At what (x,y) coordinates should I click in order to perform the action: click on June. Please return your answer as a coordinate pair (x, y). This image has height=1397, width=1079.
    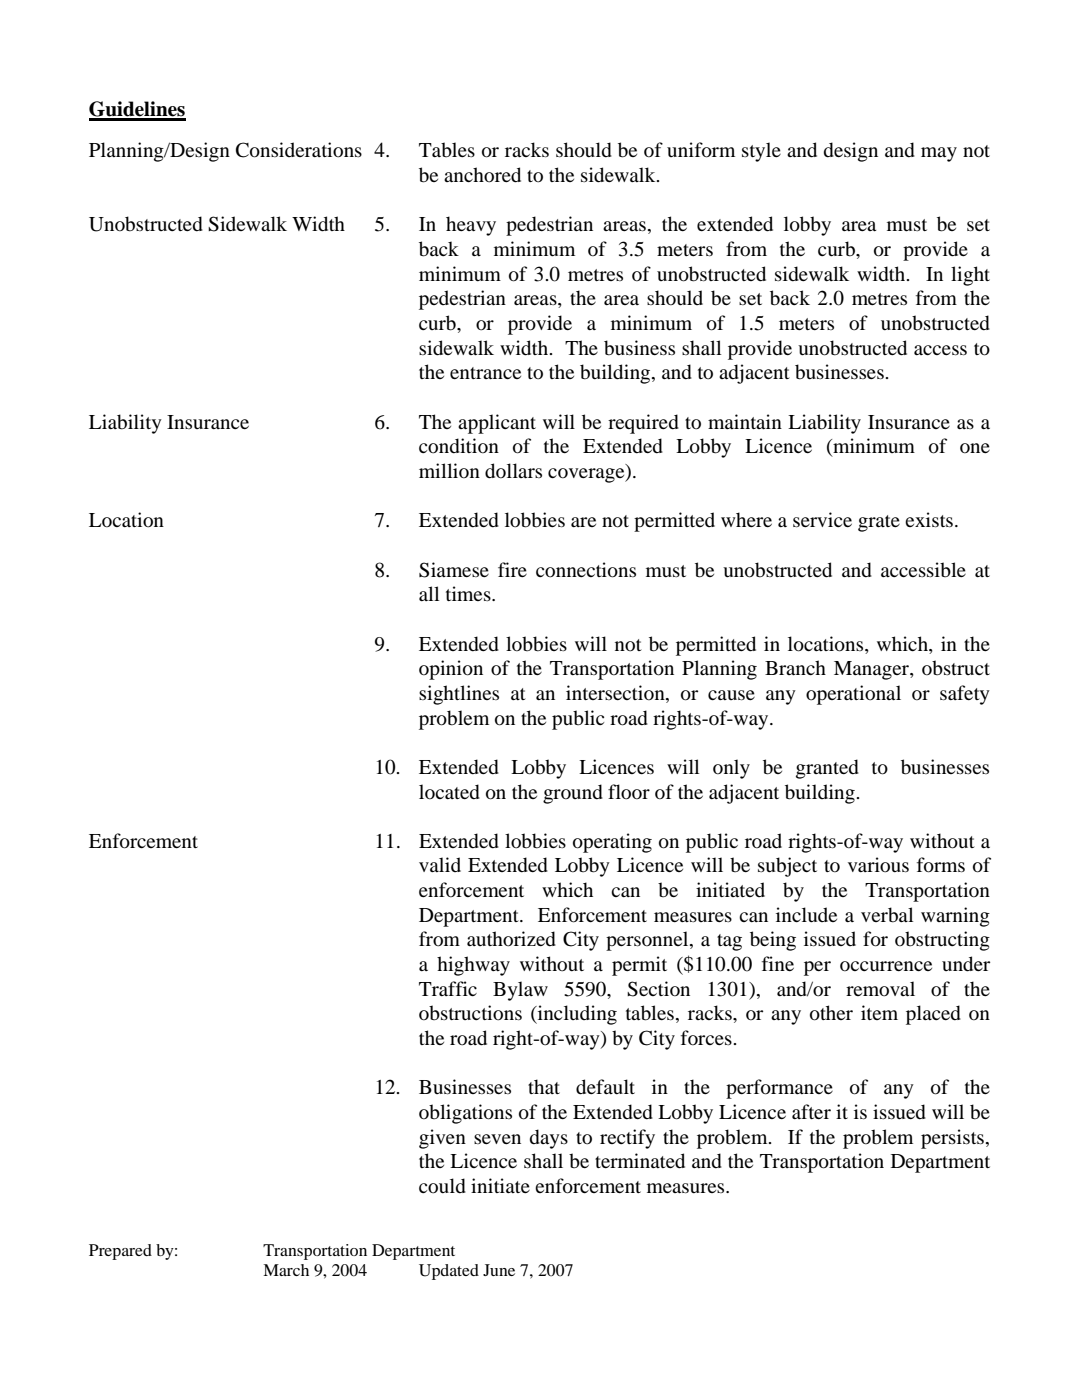
    Looking at the image, I should click on (499, 1270).
